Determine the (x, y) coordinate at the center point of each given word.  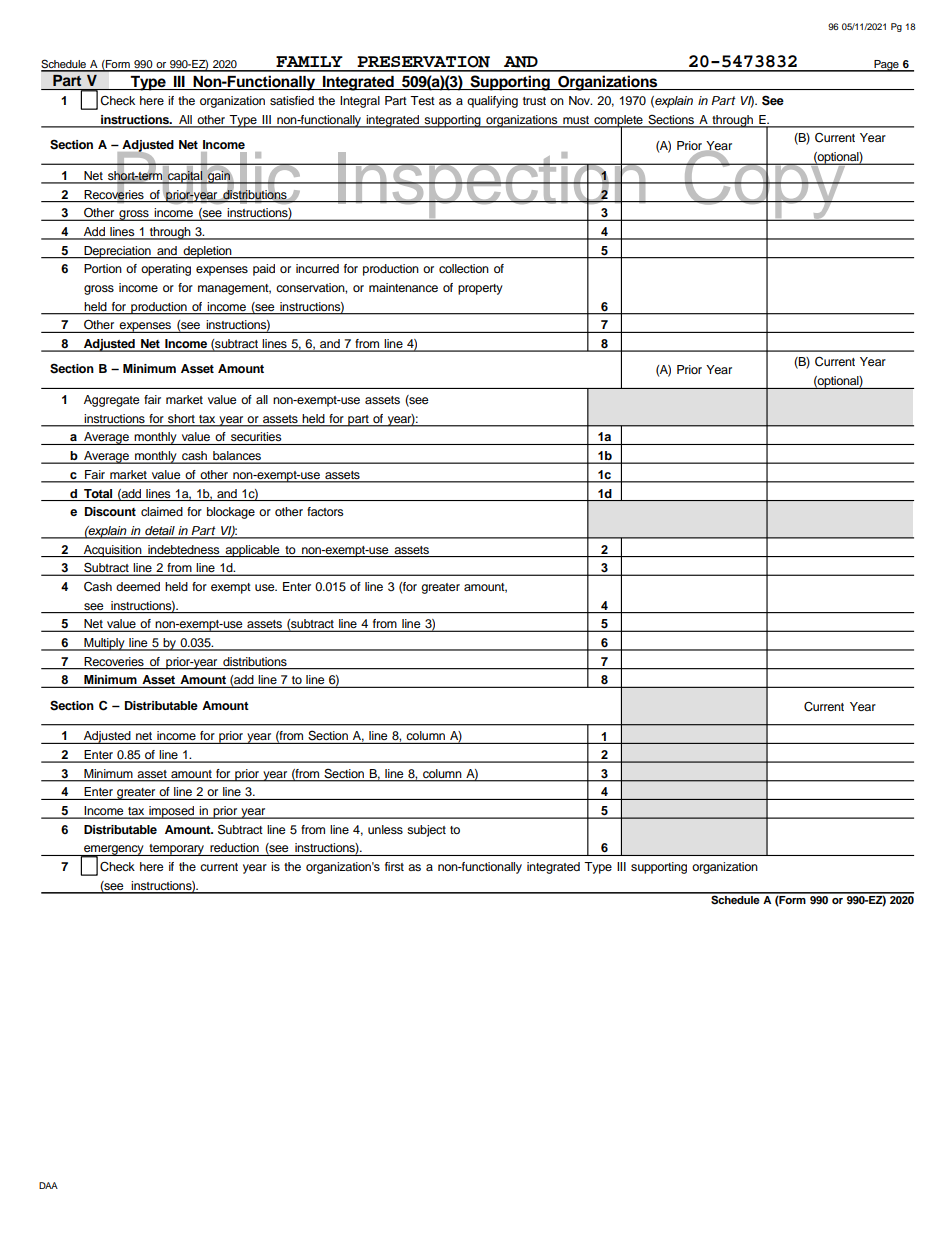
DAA (48, 1185)
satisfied (292, 100)
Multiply (104, 644)
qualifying (492, 102)
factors (325, 511)
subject (426, 831)
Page (886, 66)
